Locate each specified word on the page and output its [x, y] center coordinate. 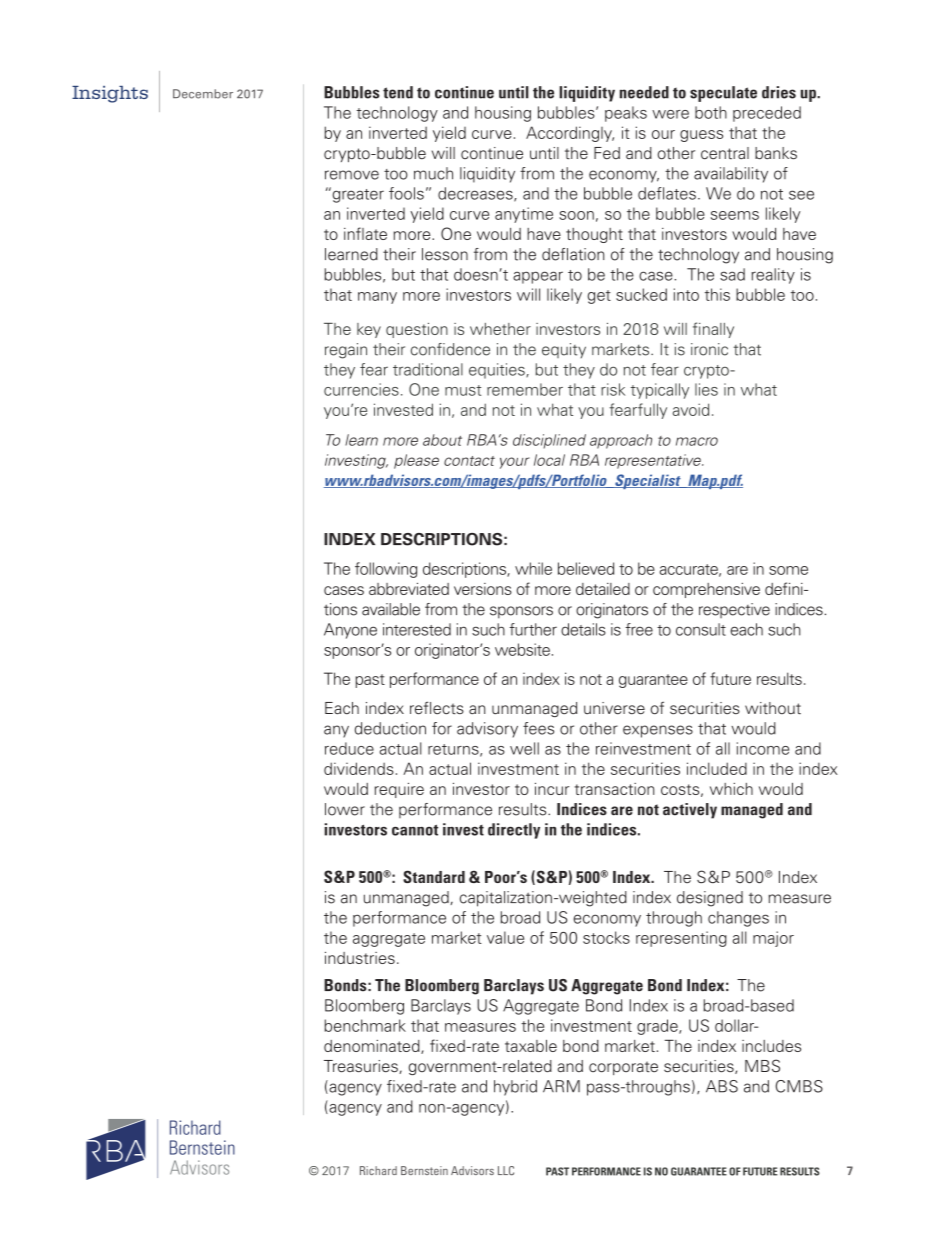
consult [701, 629]
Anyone [350, 631]
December [203, 94]
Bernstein [424, 1170]
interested [417, 629]
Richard [378, 1170]
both [711, 112]
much [433, 173]
